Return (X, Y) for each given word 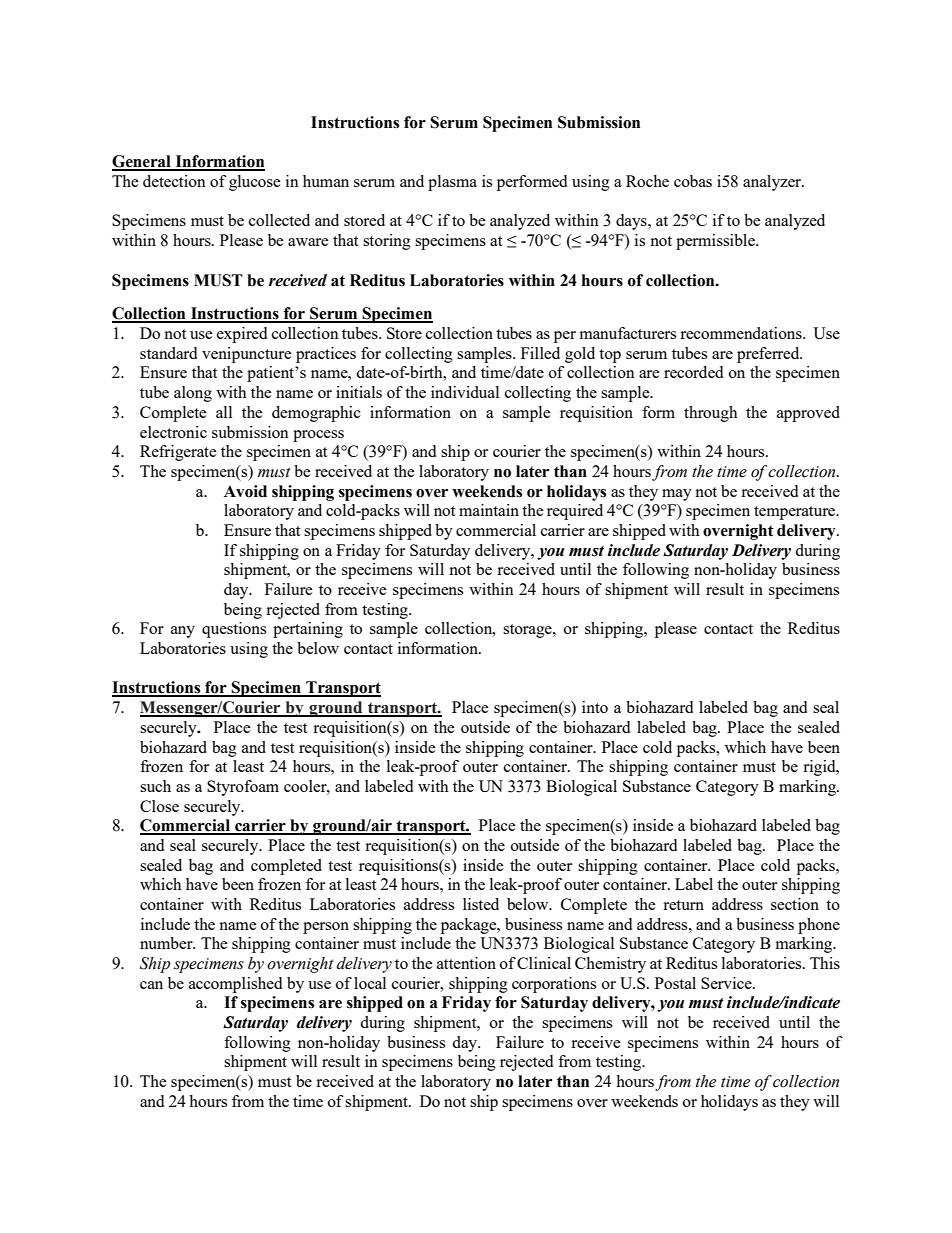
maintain (489, 510)
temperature (796, 513)
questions (234, 630)
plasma (452, 183)
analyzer (773, 183)
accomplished (235, 985)
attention (466, 963)
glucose (255, 183)
